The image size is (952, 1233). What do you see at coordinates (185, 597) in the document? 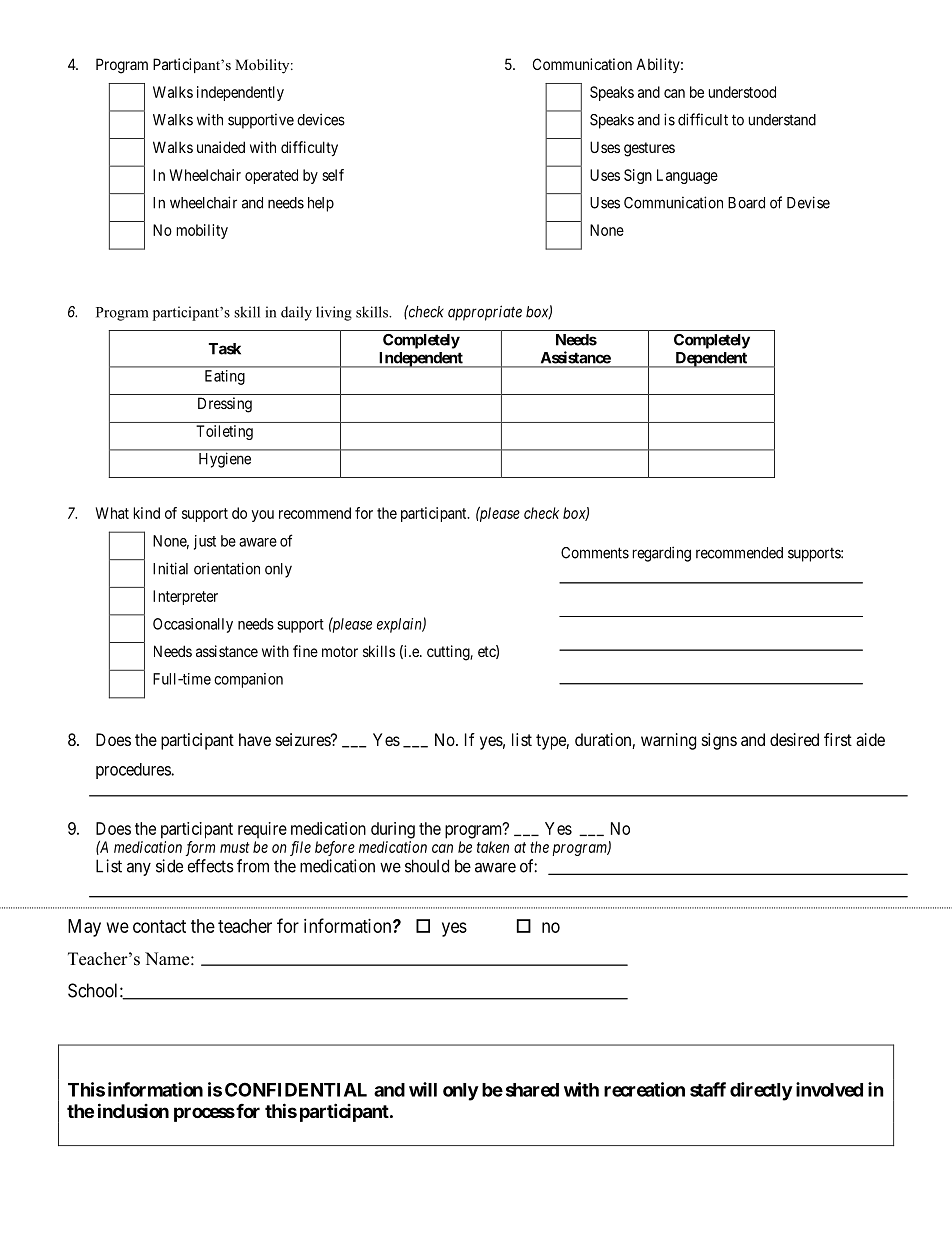
I see `Interpreter` at bounding box center [185, 597].
